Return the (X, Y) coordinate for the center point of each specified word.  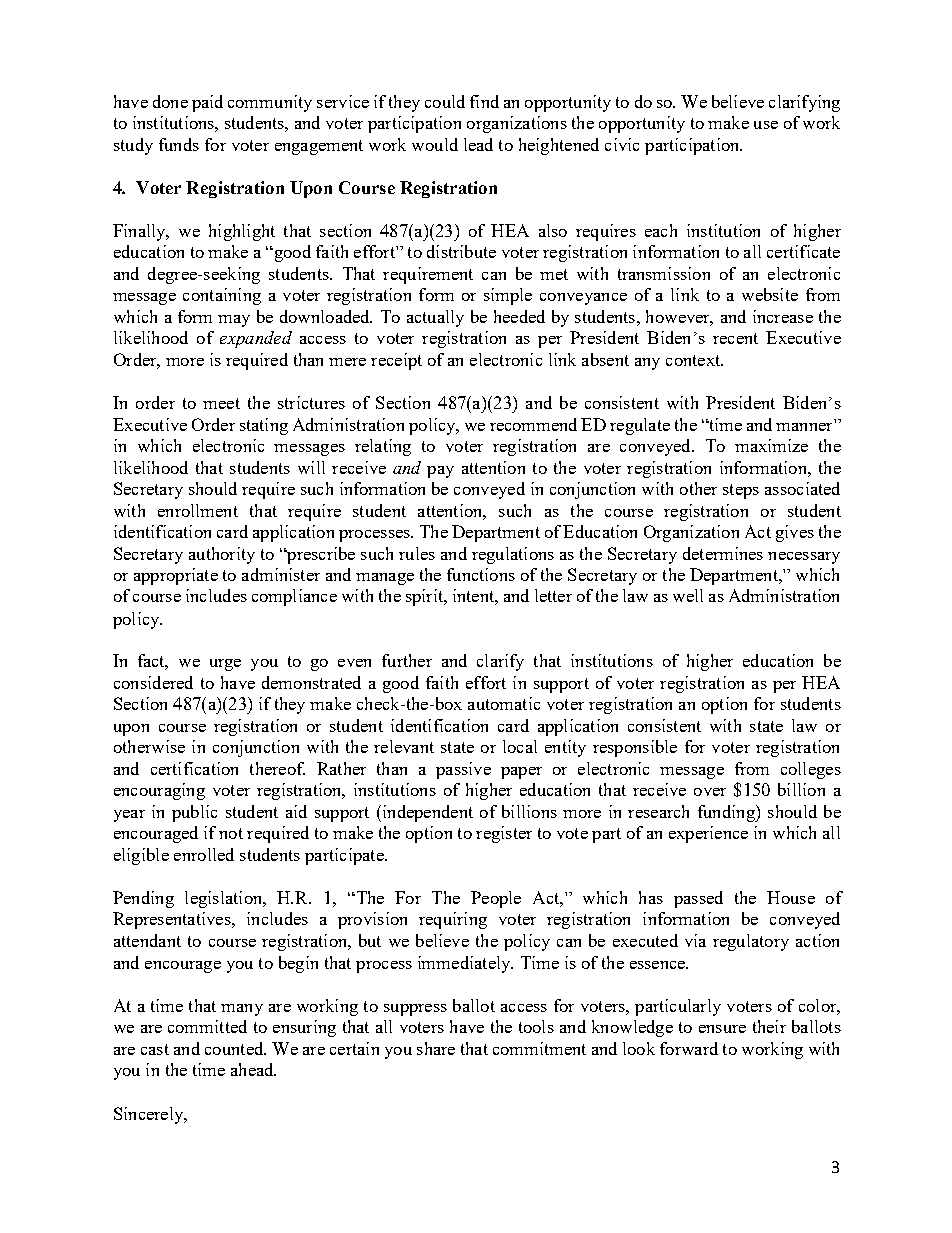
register (504, 834)
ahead (253, 1069)
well (688, 595)
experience (708, 834)
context (694, 360)
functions (481, 574)
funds (179, 144)
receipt (396, 361)
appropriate (176, 576)
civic (622, 144)
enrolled (204, 854)
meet (221, 403)
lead (478, 144)
